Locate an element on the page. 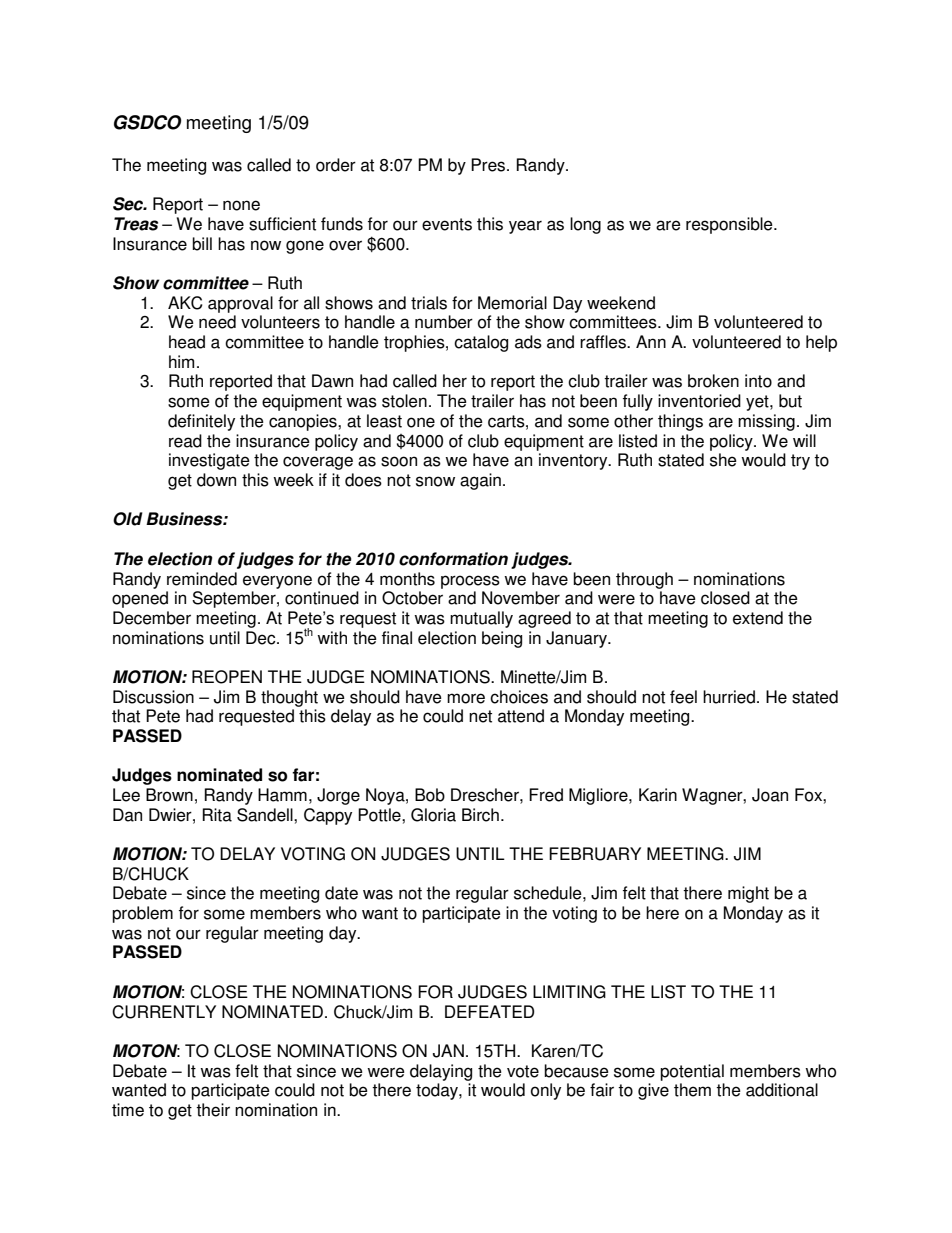 This image has width=952, height=1233. their is located at coordinates (213, 1110).
